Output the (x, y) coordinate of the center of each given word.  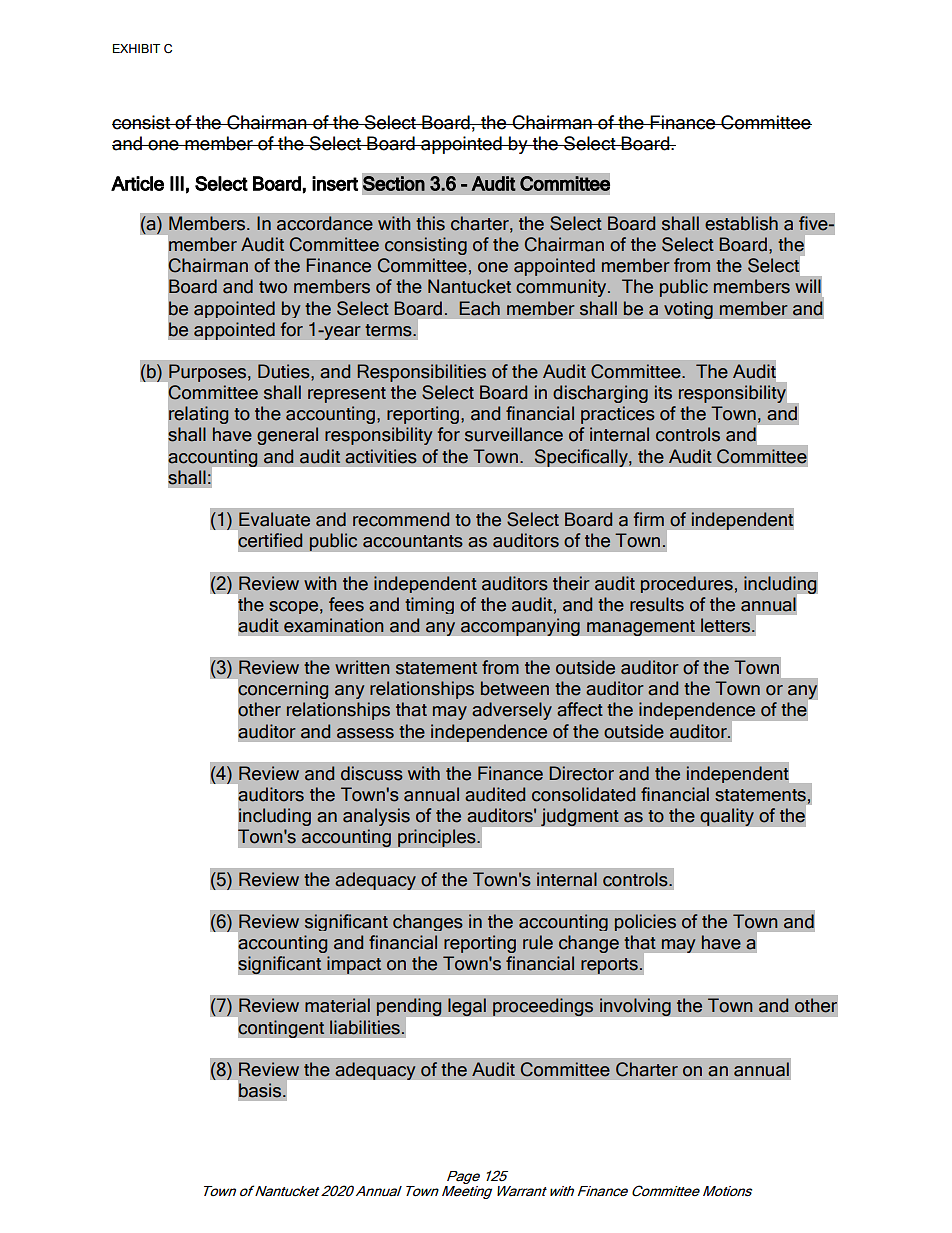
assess (365, 733)
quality (727, 817)
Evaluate (274, 519)
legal (467, 1007)
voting (688, 310)
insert (335, 183)
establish (741, 223)
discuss (372, 773)
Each (479, 308)
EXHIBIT (136, 48)
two (273, 287)
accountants (413, 541)
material (337, 1005)
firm (649, 519)
